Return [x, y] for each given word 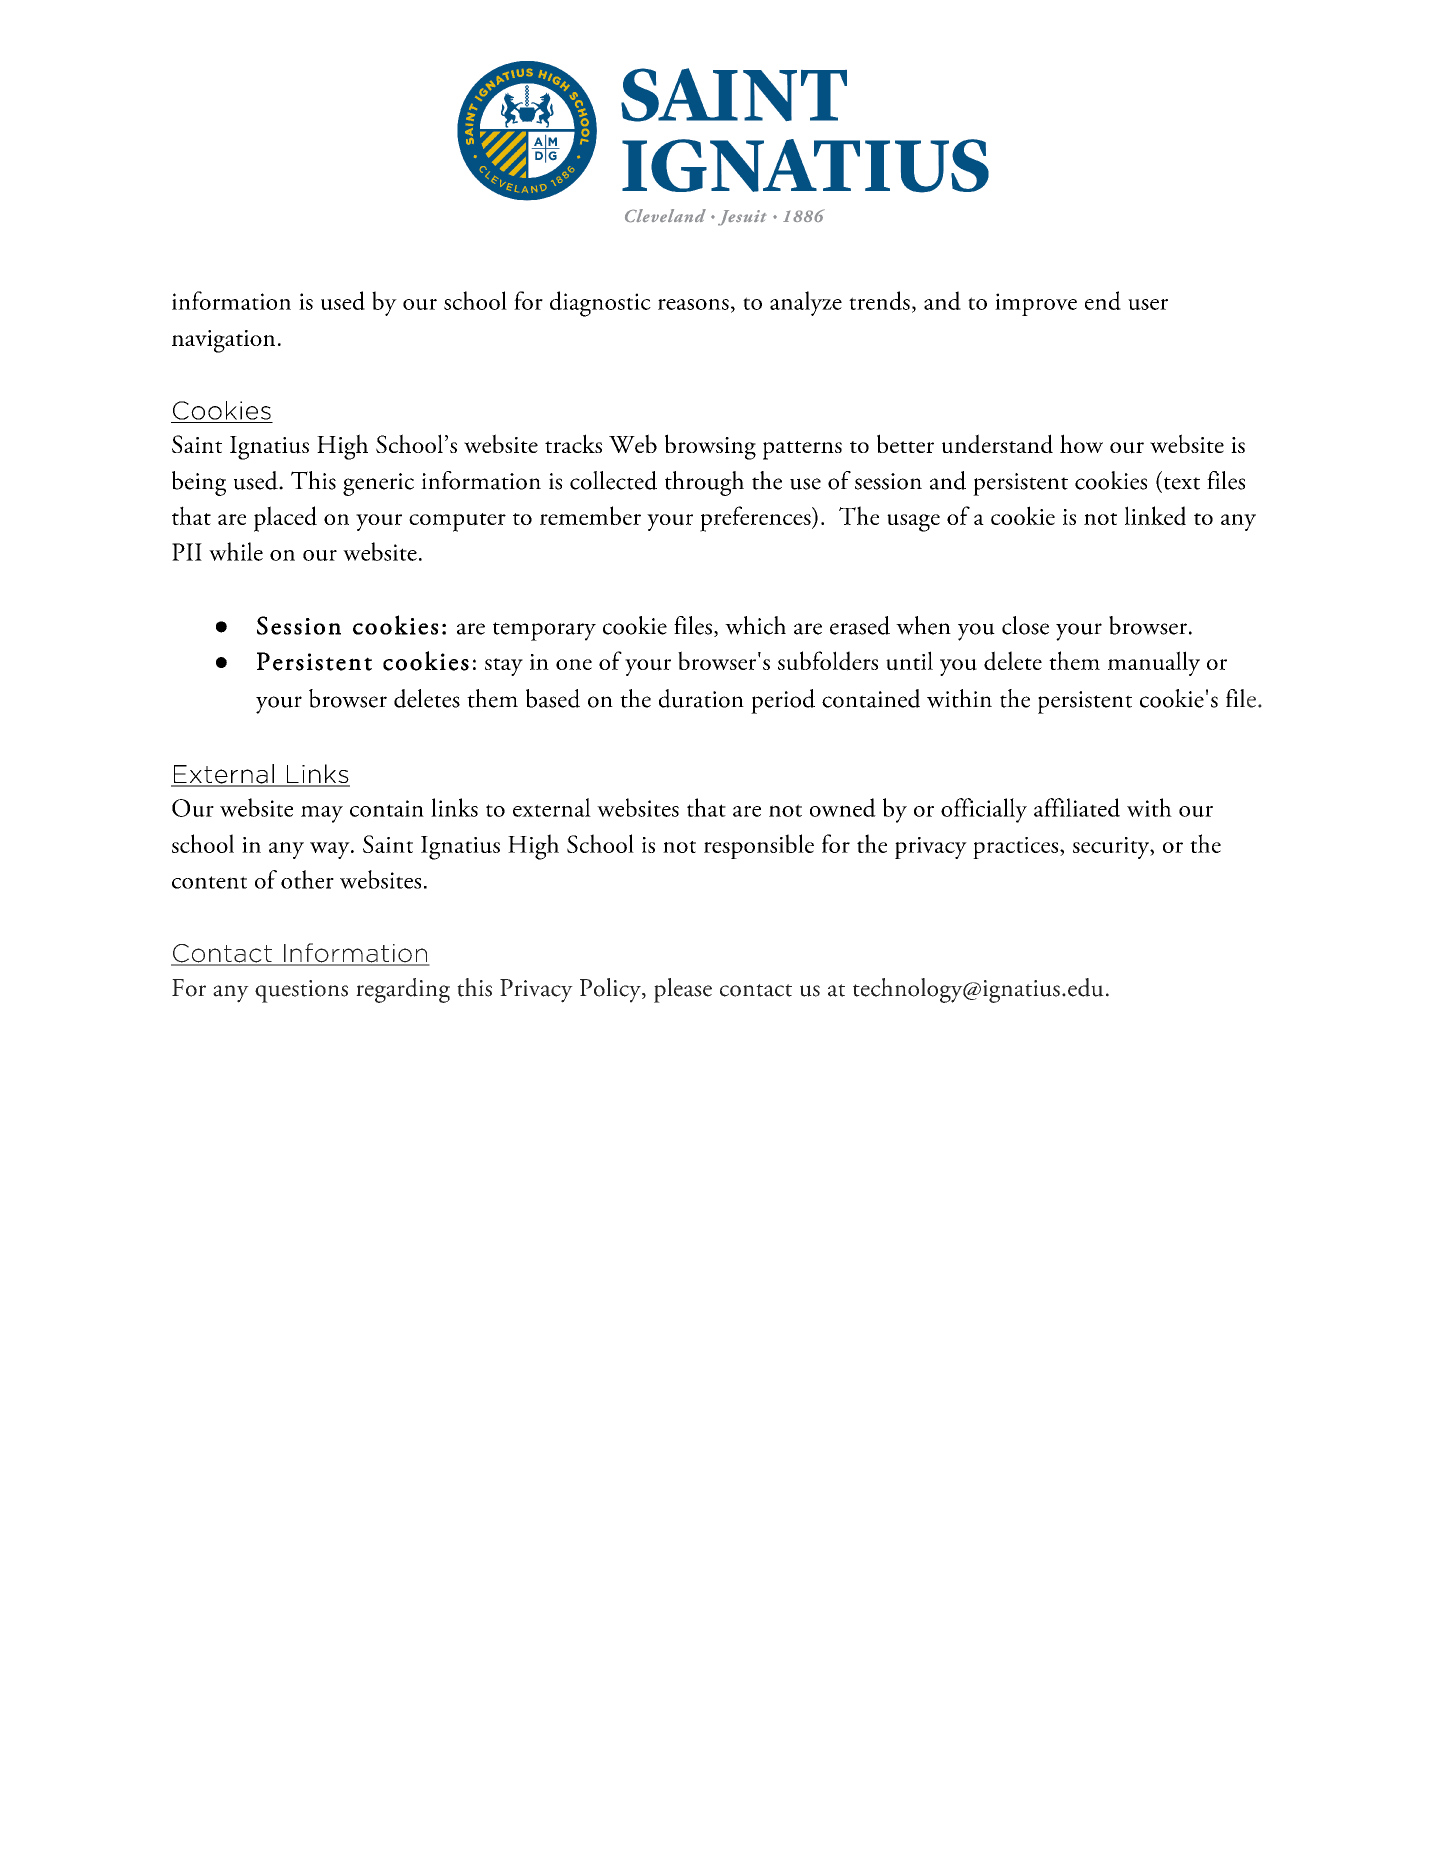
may [322, 814]
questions [301, 991]
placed [285, 519]
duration [701, 698]
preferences [756, 519]
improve [1036, 304]
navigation [223, 341]
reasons [693, 304]
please [683, 990]
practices [1017, 848]
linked [1155, 516]
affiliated [1077, 807]
